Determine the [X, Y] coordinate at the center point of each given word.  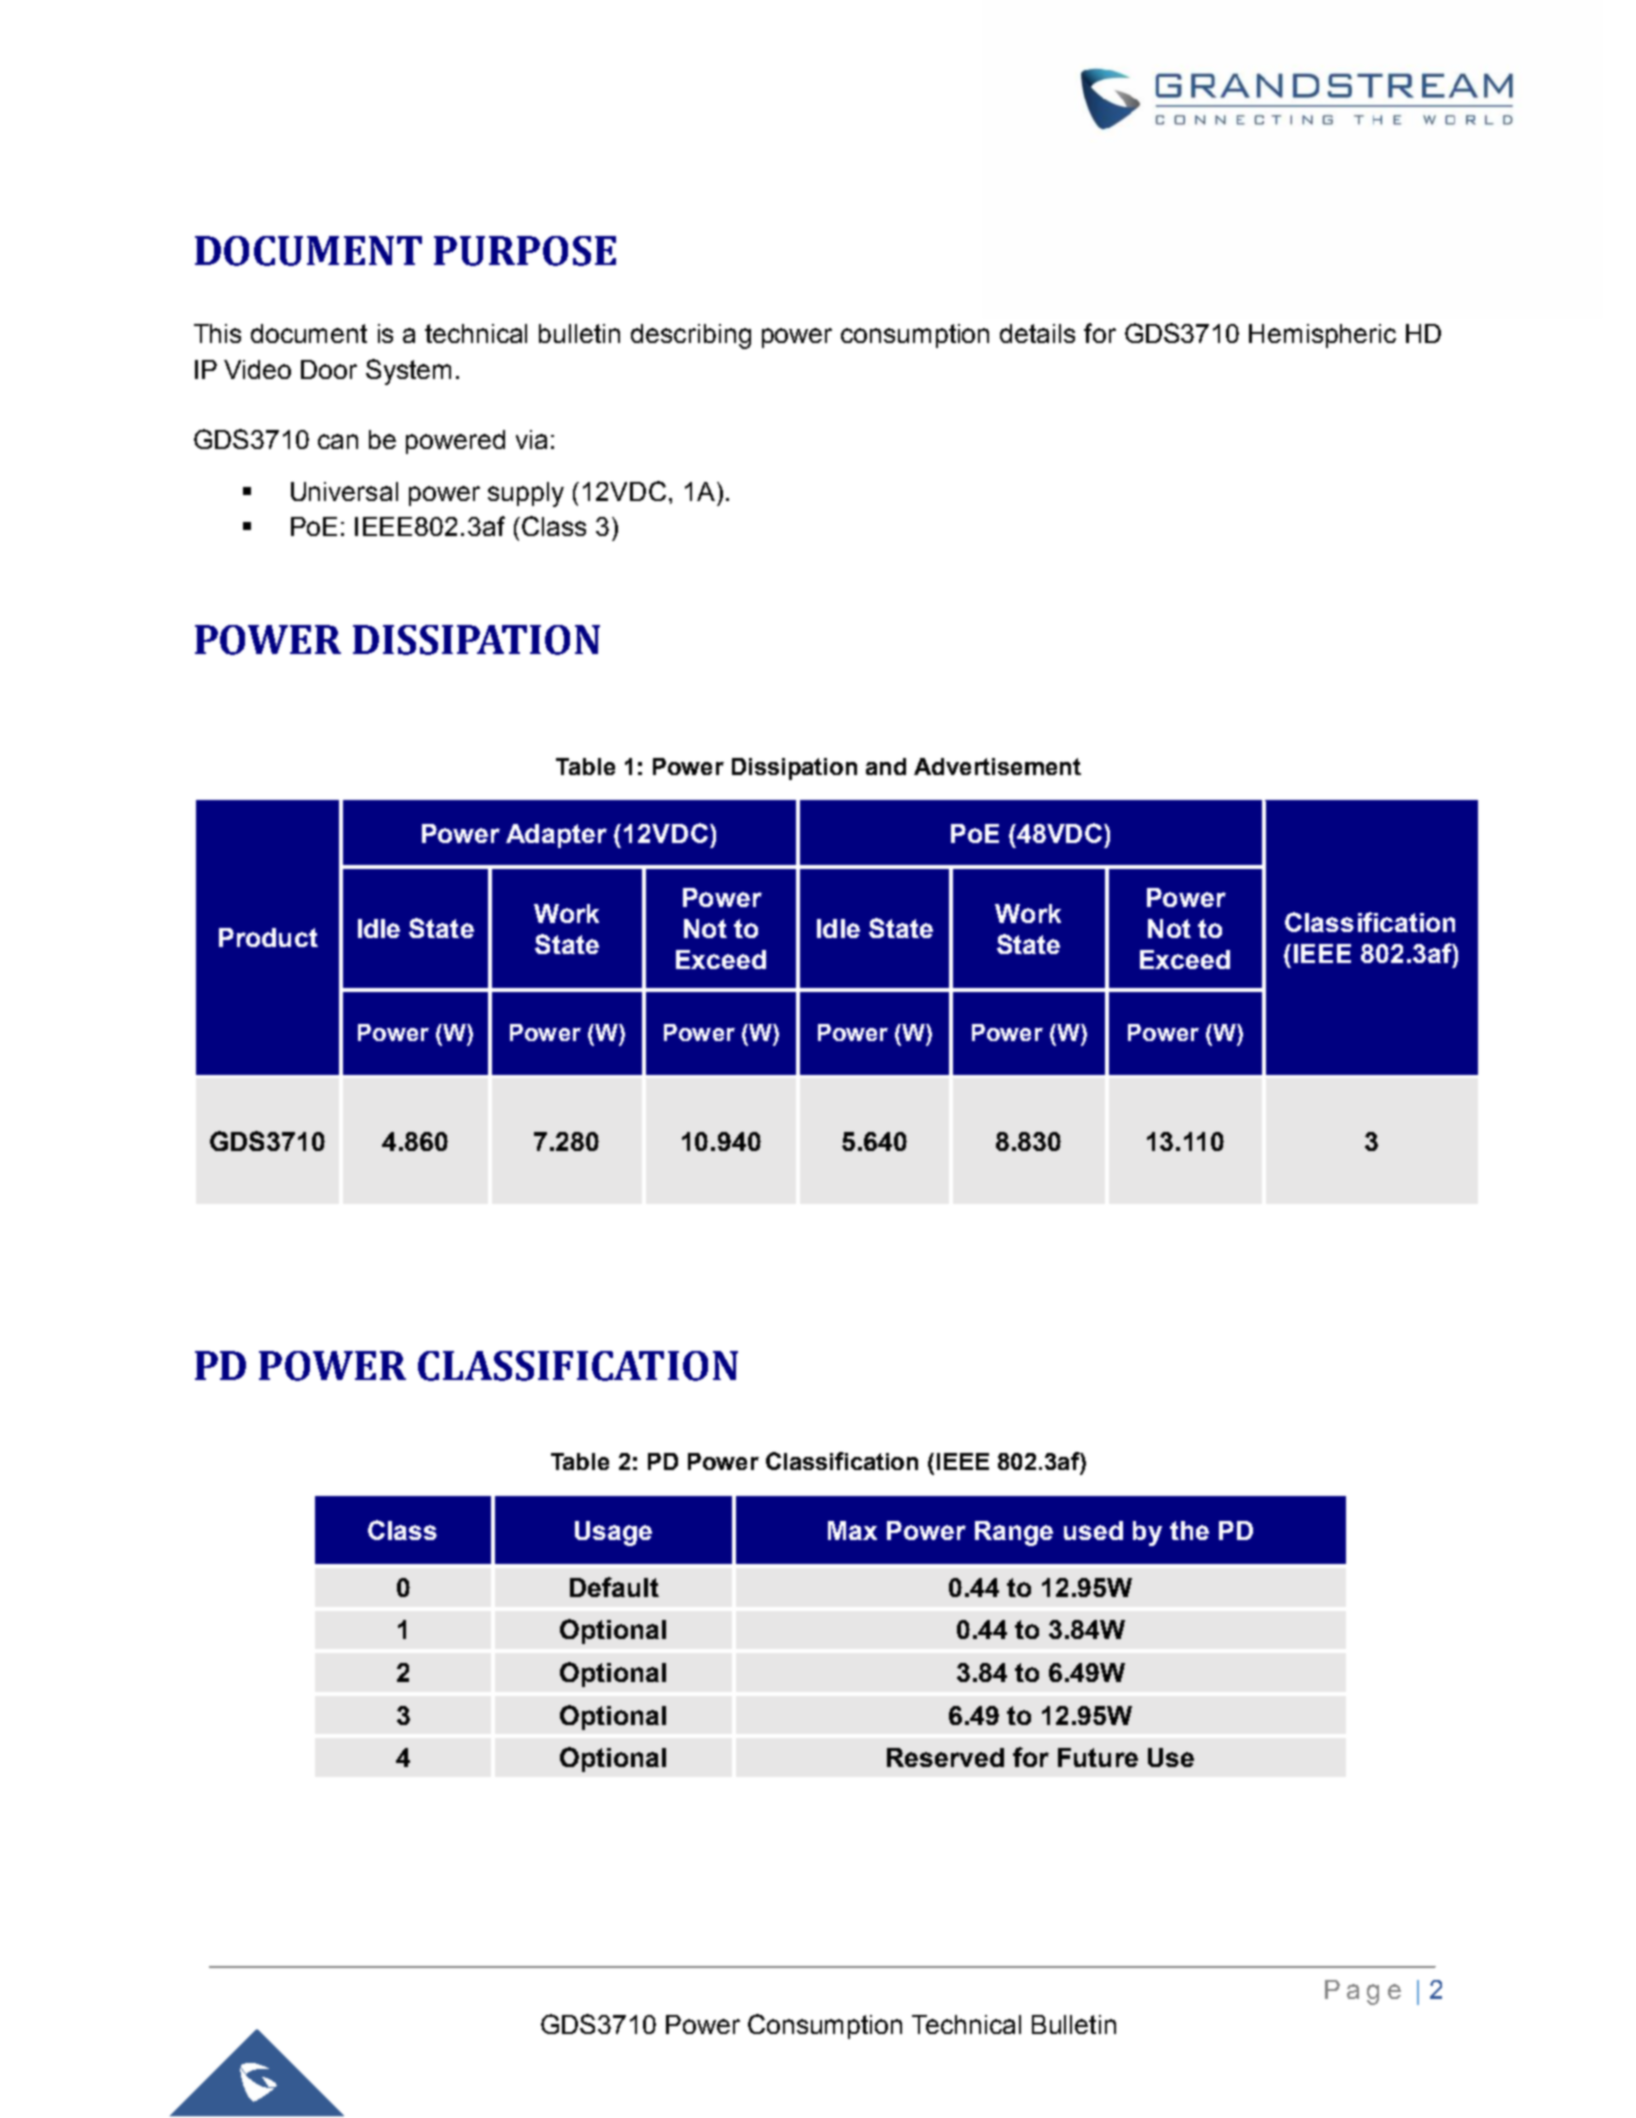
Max [852, 1530]
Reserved [945, 1757]
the [1189, 1530]
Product [268, 937]
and [886, 766]
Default [614, 1587]
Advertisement [997, 766]
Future [1098, 1757]
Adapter [556, 836]
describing [691, 336]
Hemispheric [1322, 336]
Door [329, 369]
